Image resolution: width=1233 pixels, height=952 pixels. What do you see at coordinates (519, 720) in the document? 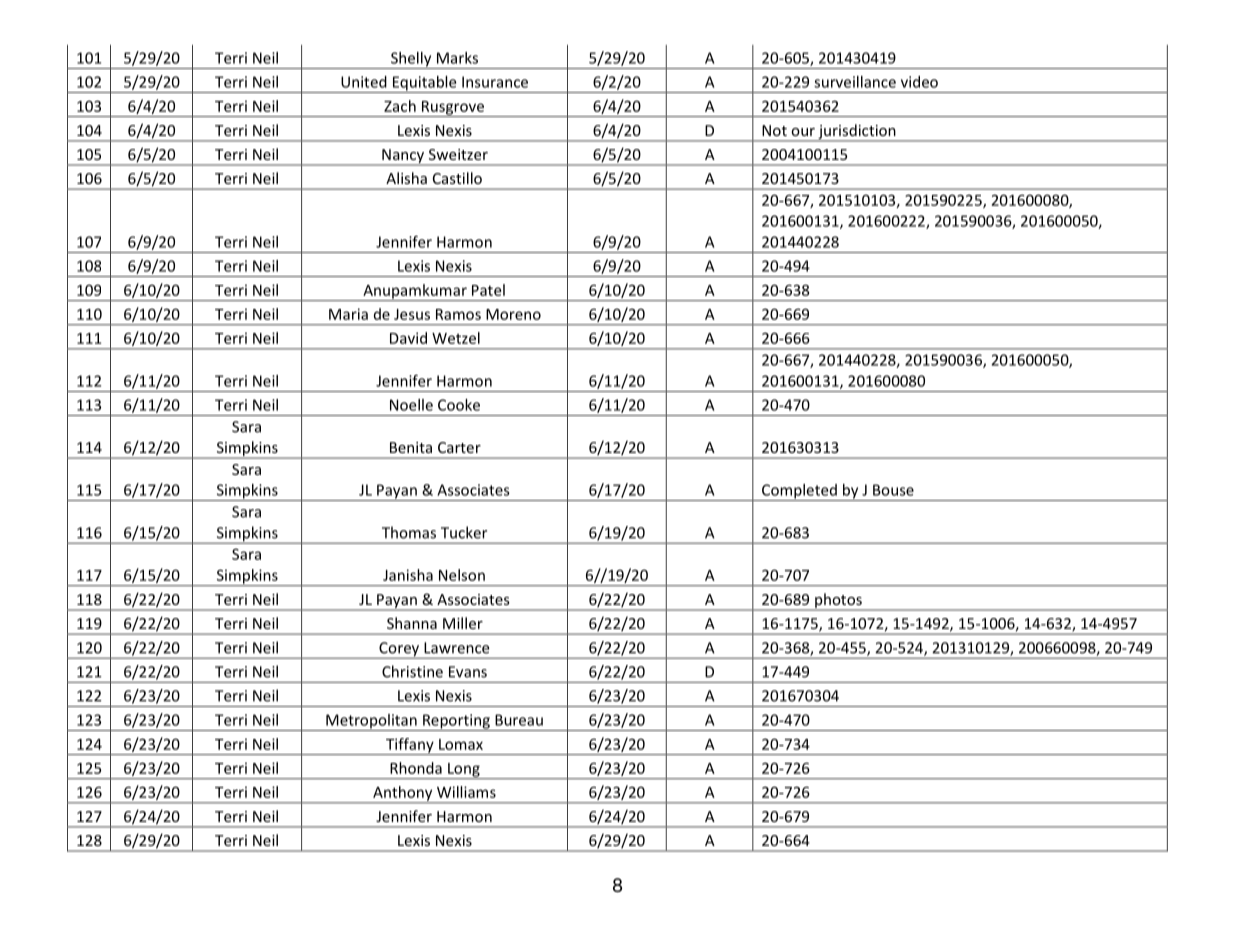
I see `Bureau` at bounding box center [519, 720].
